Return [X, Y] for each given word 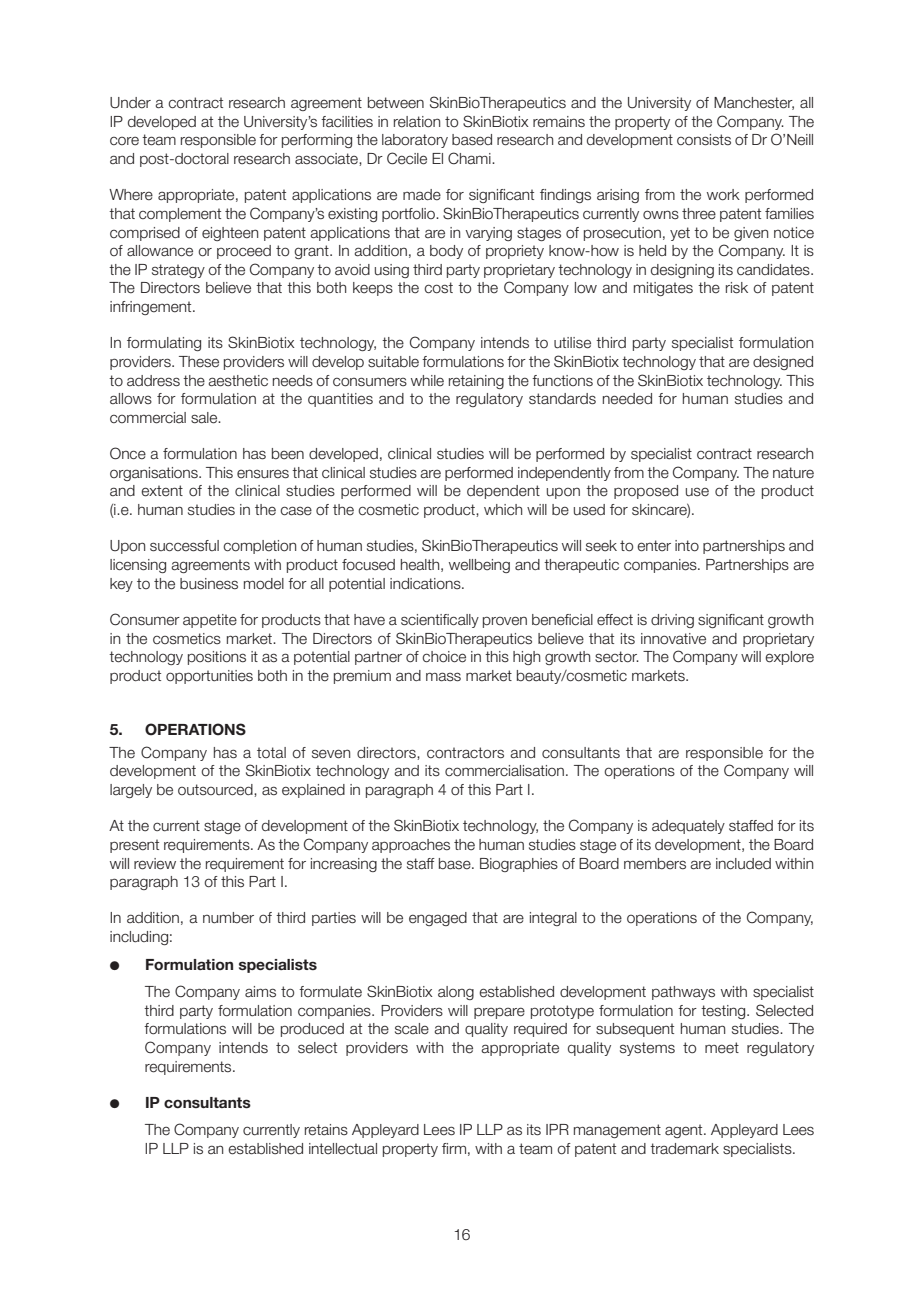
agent [685, 1131]
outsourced [216, 790]
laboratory [415, 141]
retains [326, 1130]
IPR [557, 1129]
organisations [155, 474]
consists [704, 140]
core [124, 141]
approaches [411, 846]
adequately [688, 827]
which [503, 509]
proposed [646, 492]
